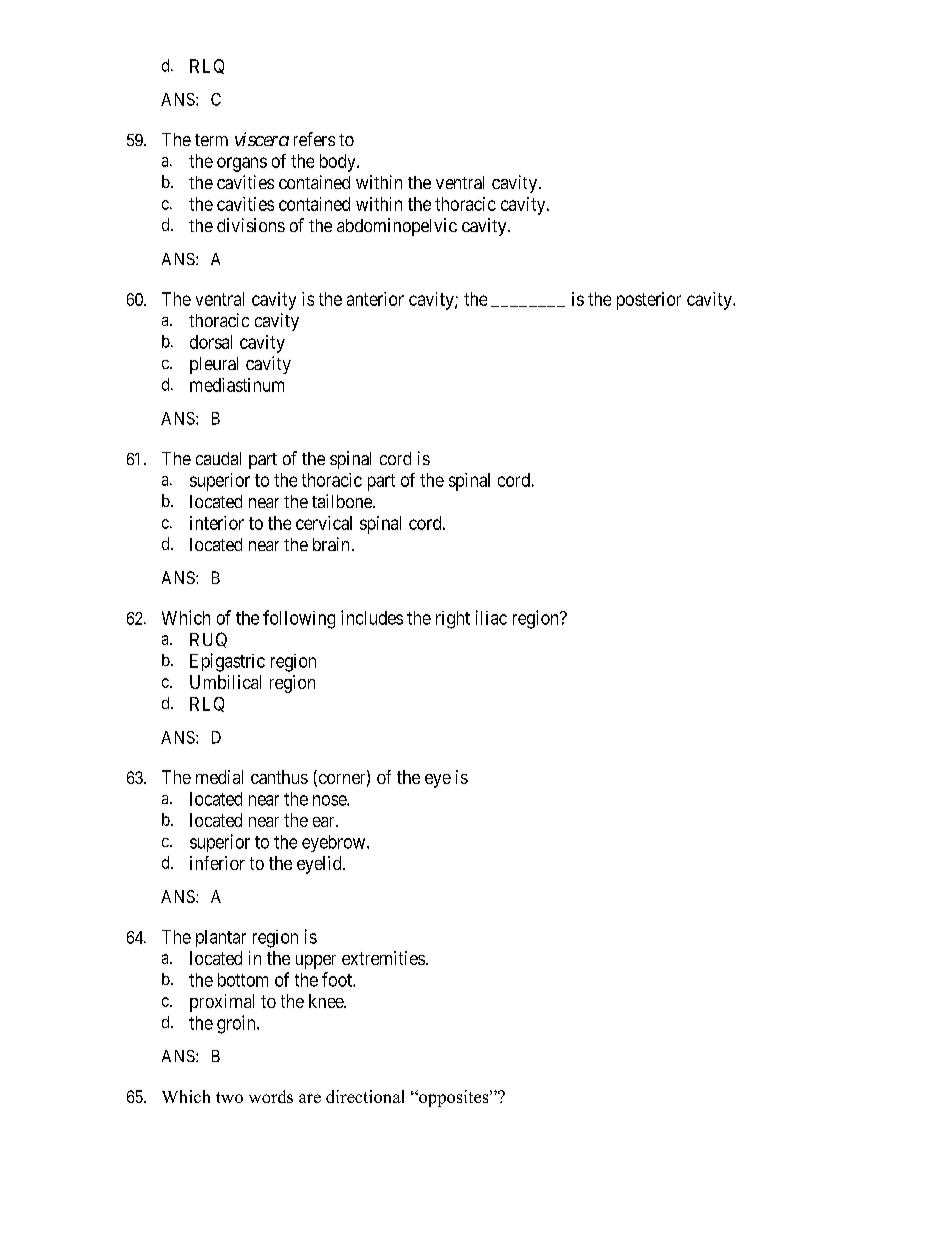  Describe the element at coordinates (397, 227) in the page. I see `abdominopelvic` at that location.
